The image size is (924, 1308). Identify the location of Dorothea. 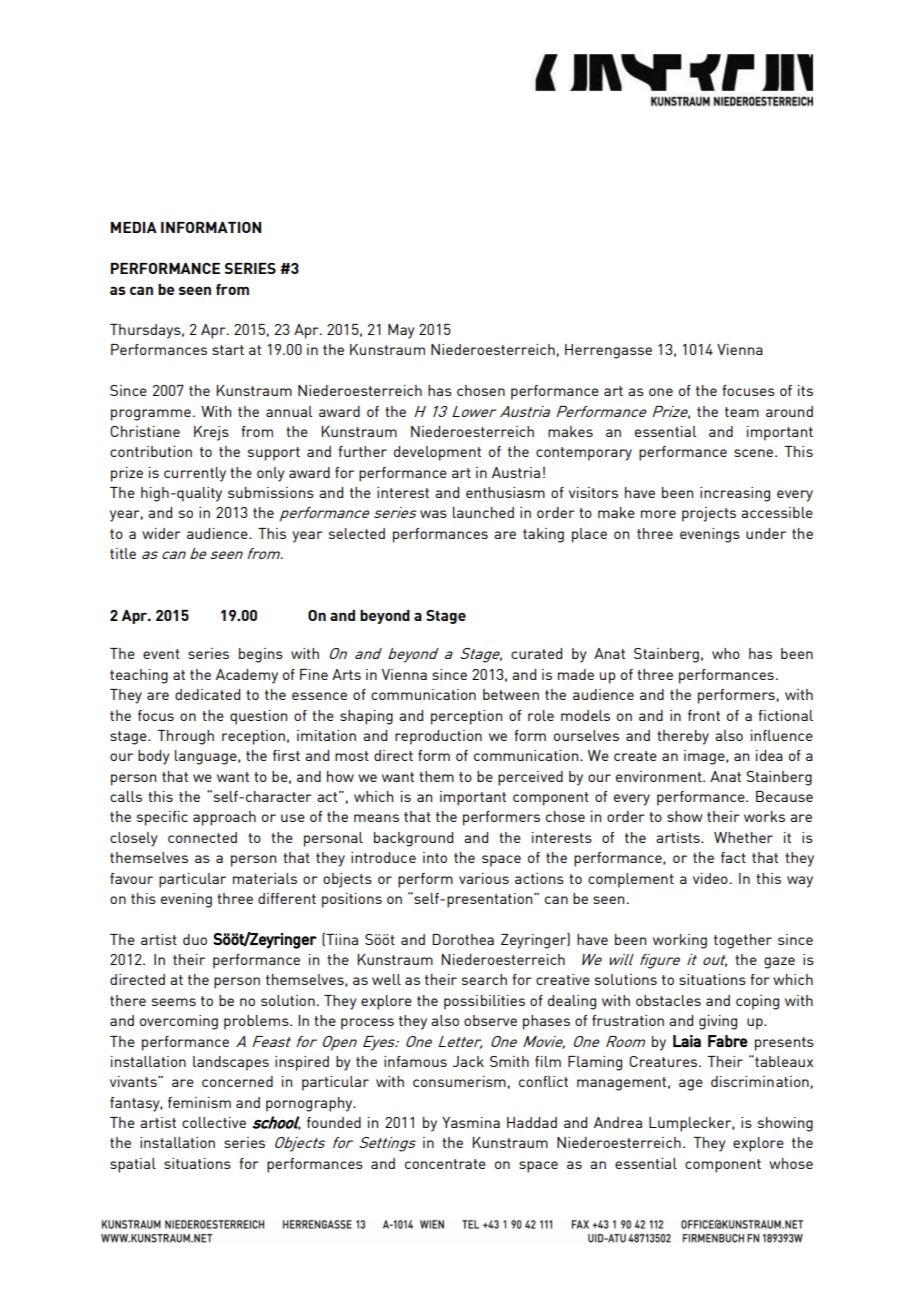
(463, 939).
